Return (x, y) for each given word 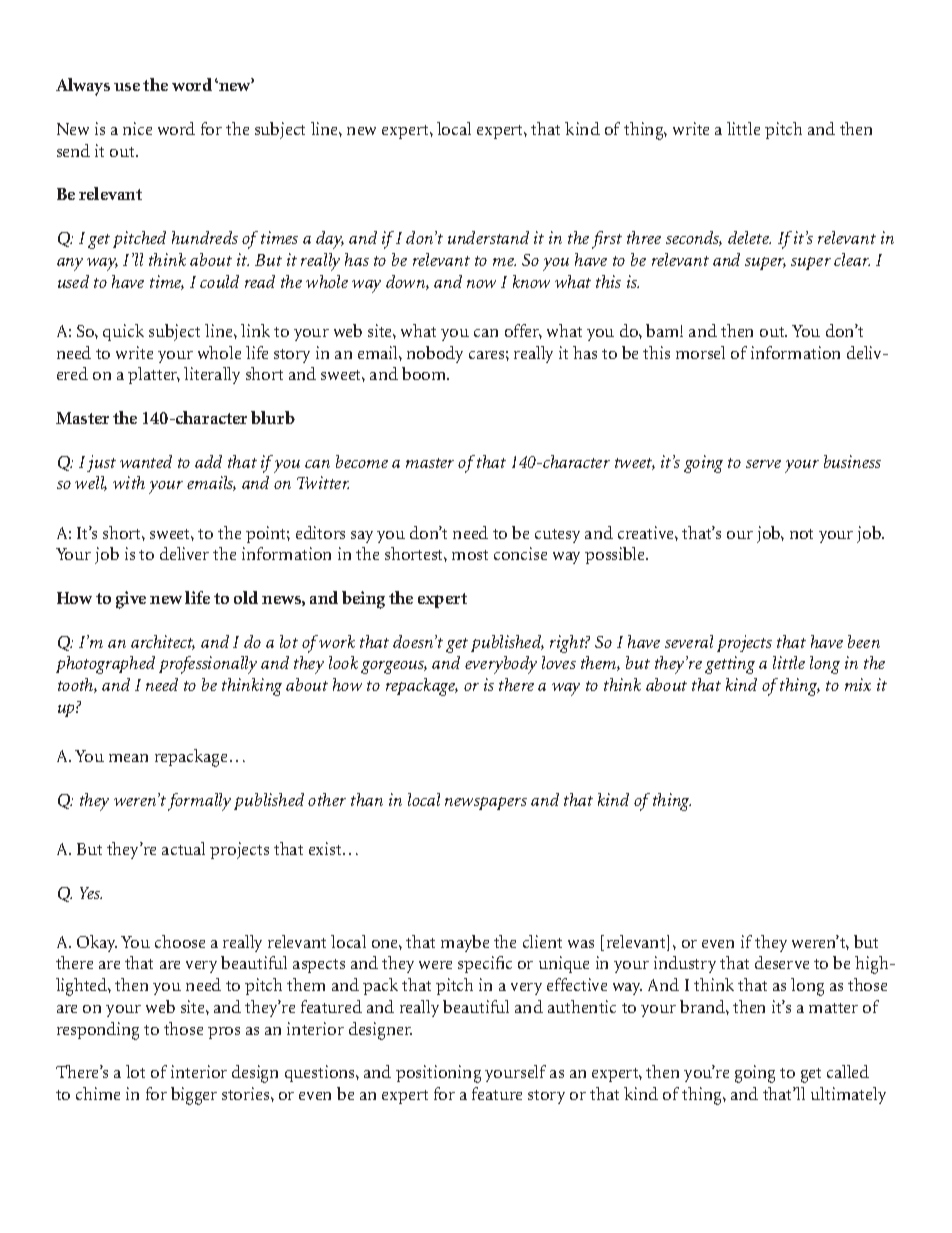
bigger (194, 1096)
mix (858, 684)
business (852, 461)
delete (749, 237)
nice (137, 128)
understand (488, 237)
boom (425, 373)
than (367, 799)
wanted (146, 461)
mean (128, 758)
